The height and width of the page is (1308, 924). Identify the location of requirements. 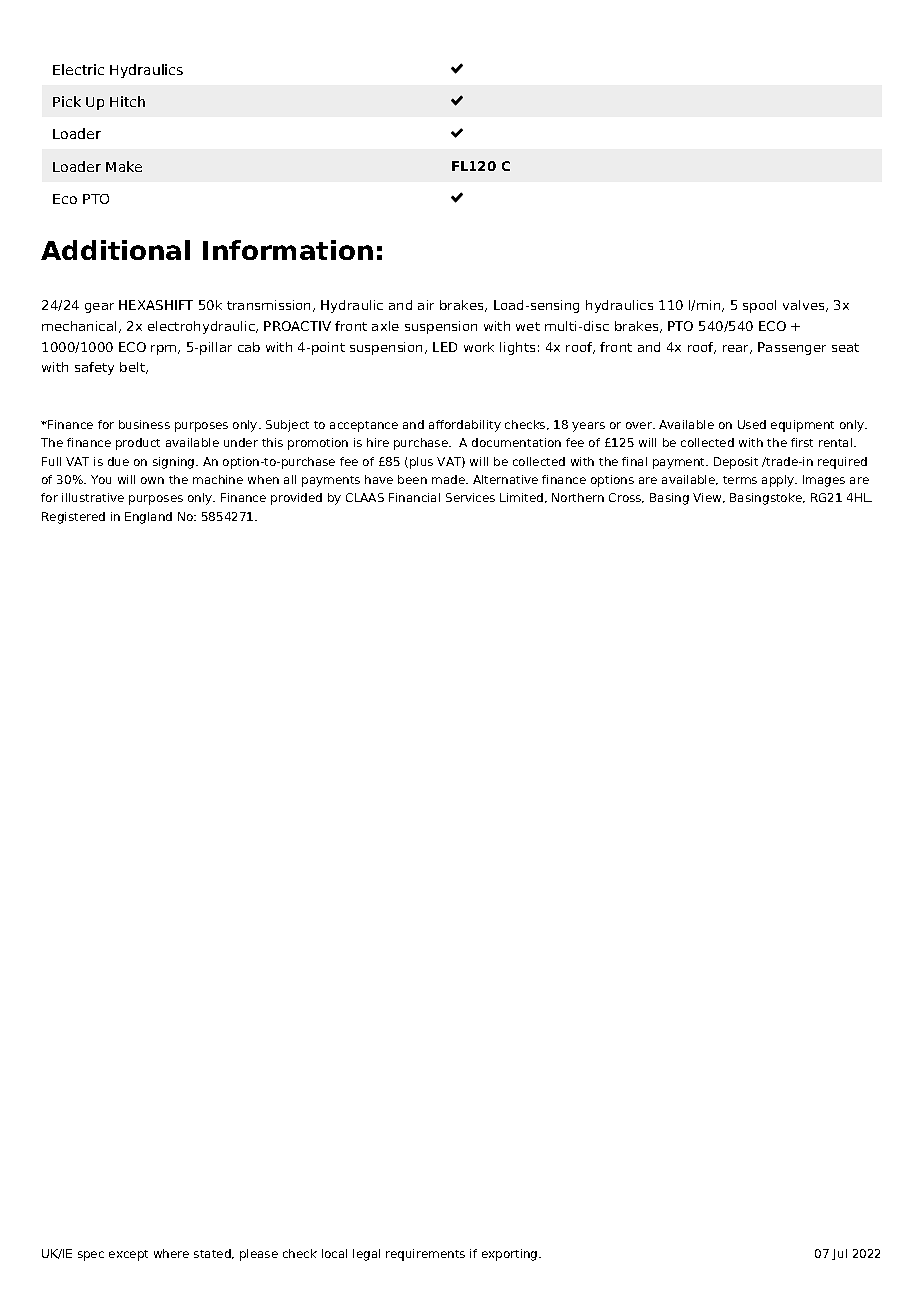
(425, 1255).
